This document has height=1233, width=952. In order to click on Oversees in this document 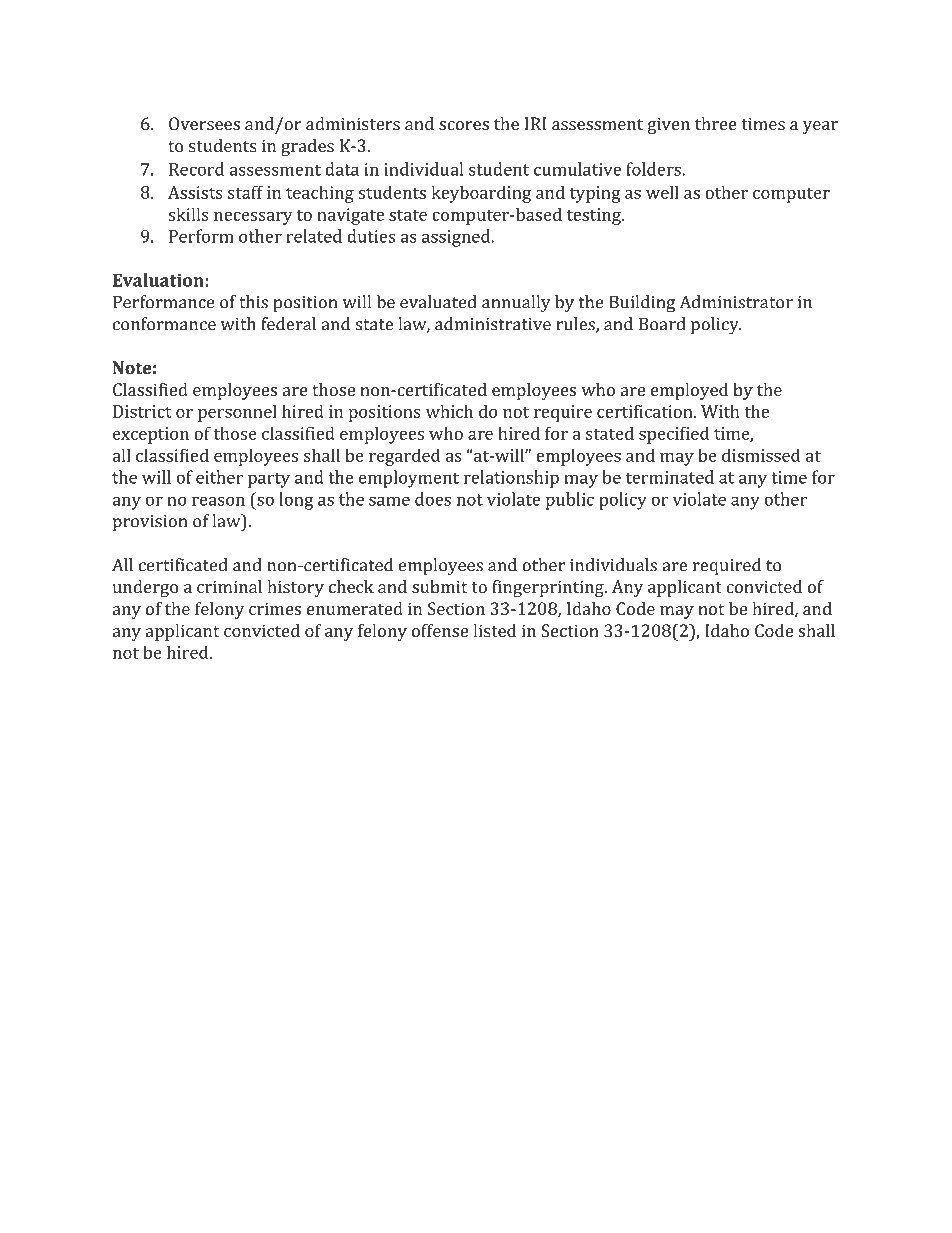, I will do `click(204, 123)`.
